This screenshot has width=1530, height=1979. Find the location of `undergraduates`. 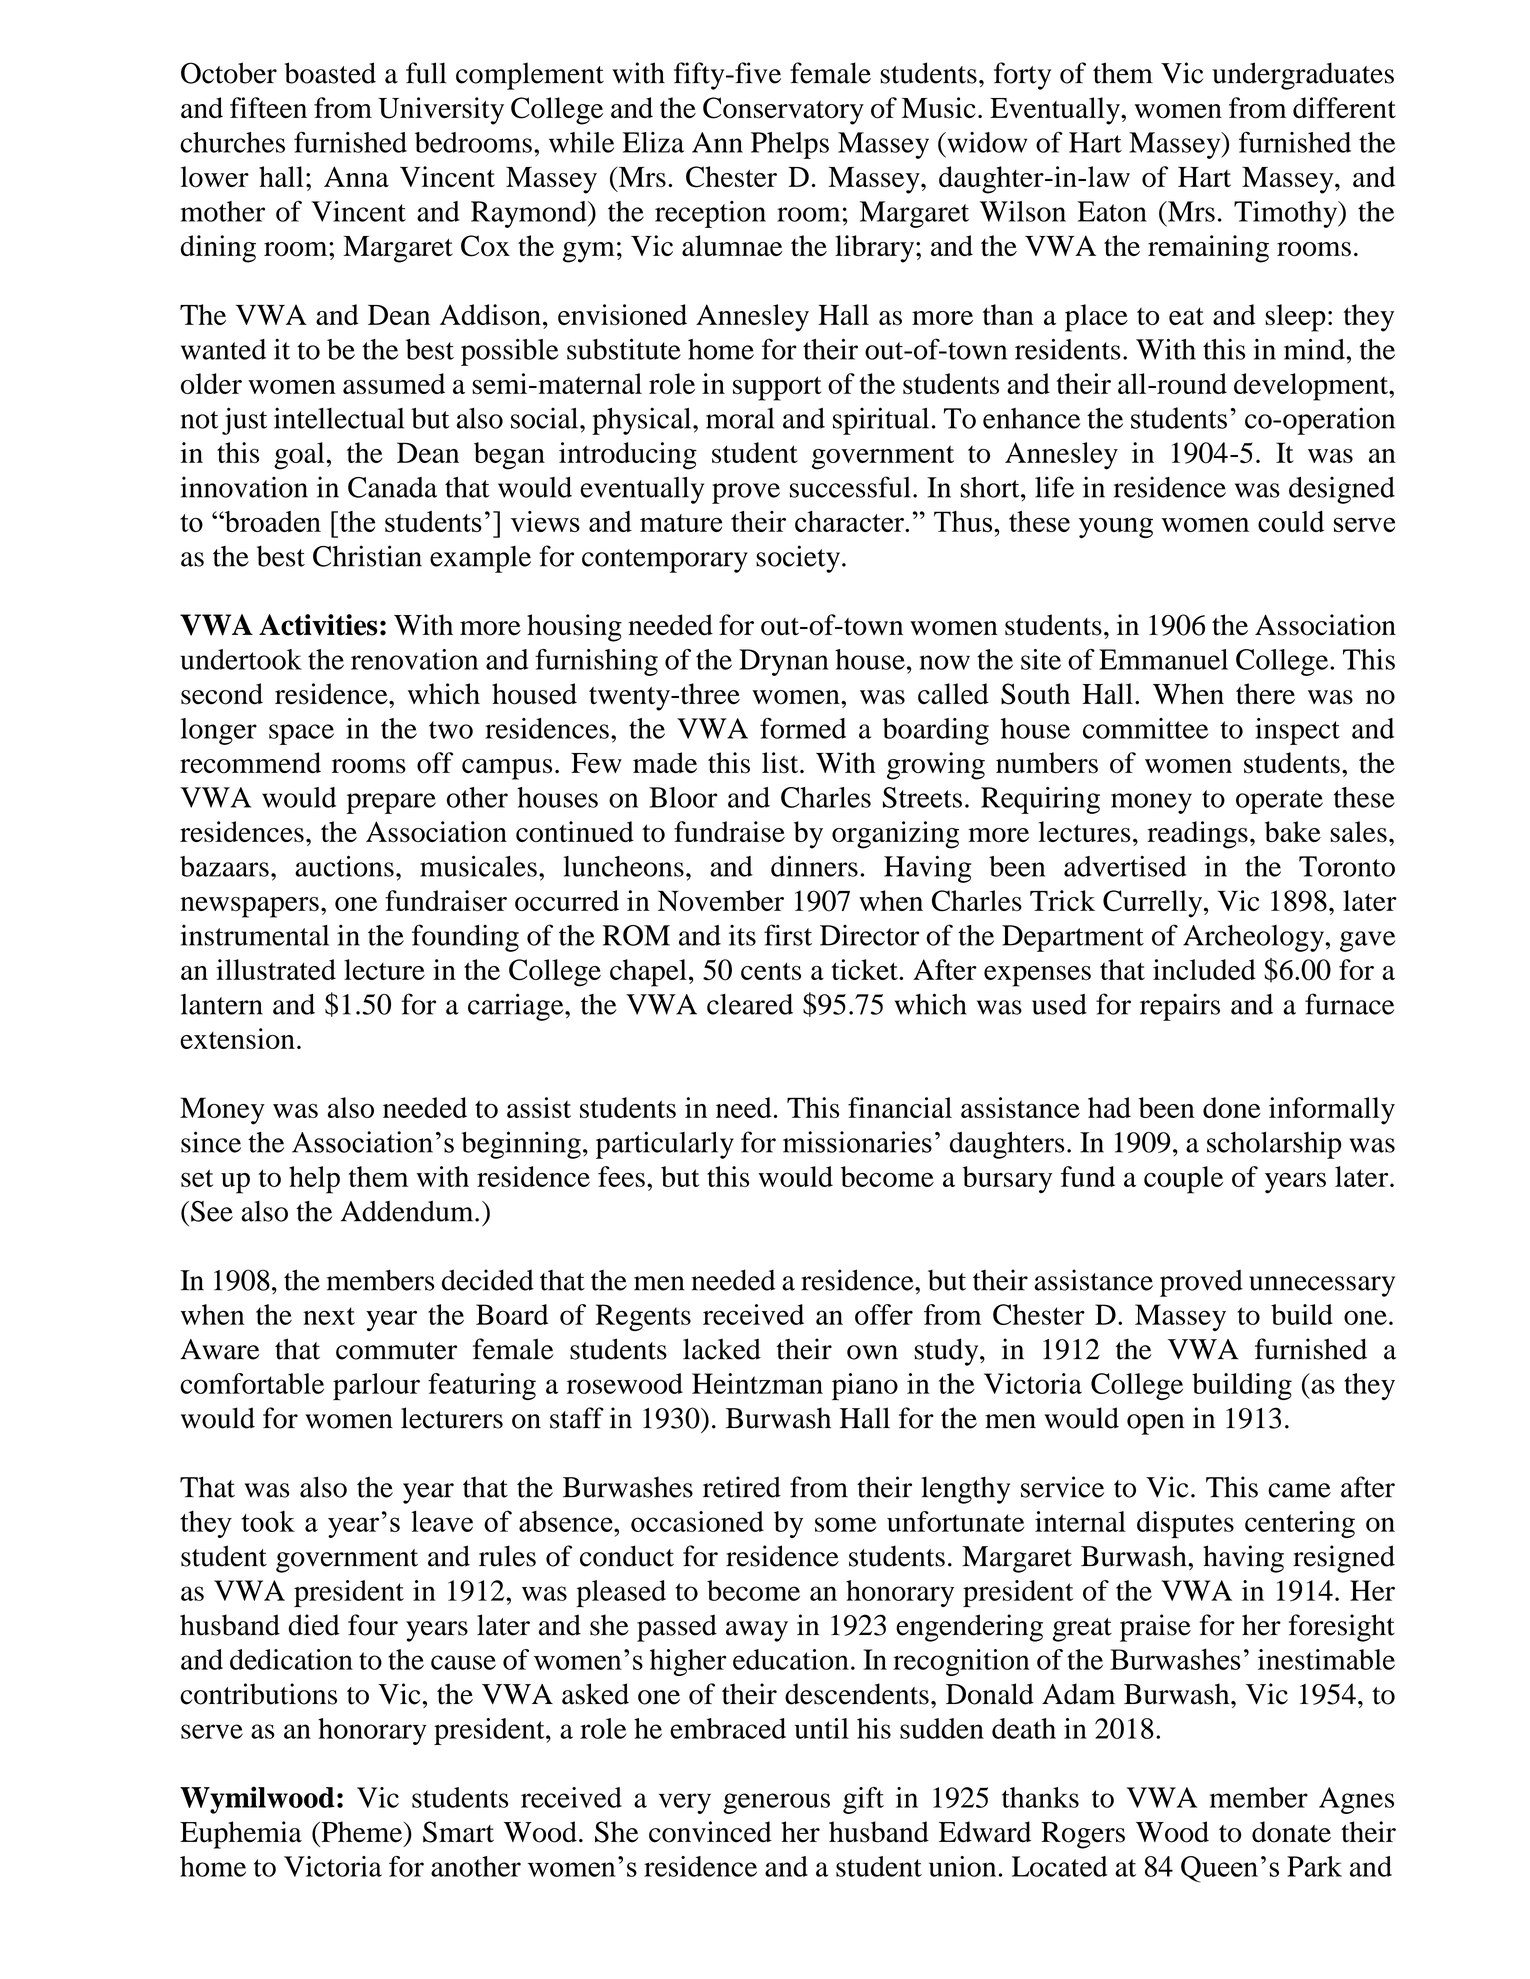

undergraduates is located at coordinates (1303, 76).
